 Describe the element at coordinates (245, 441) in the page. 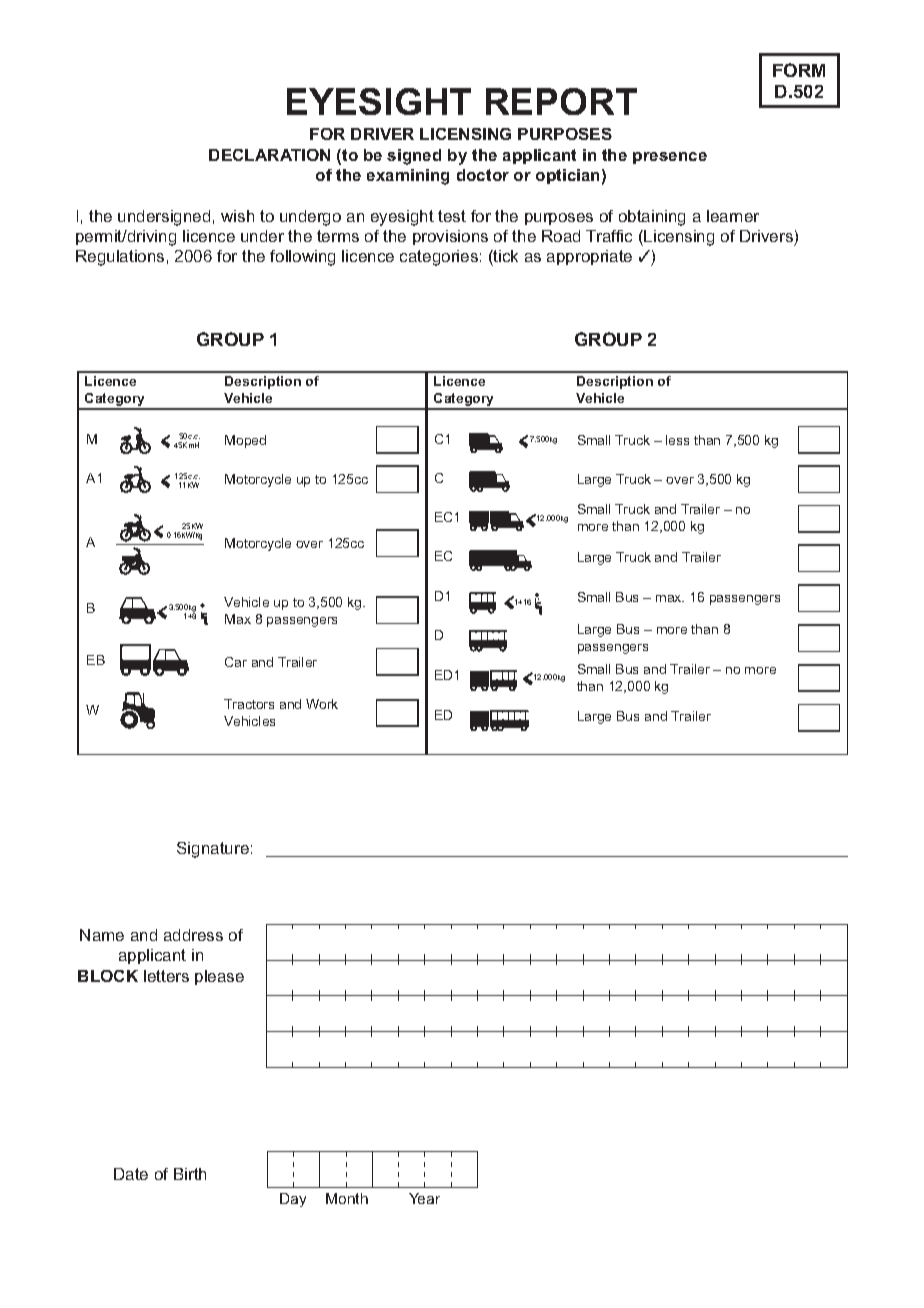

I see `Moped` at that location.
